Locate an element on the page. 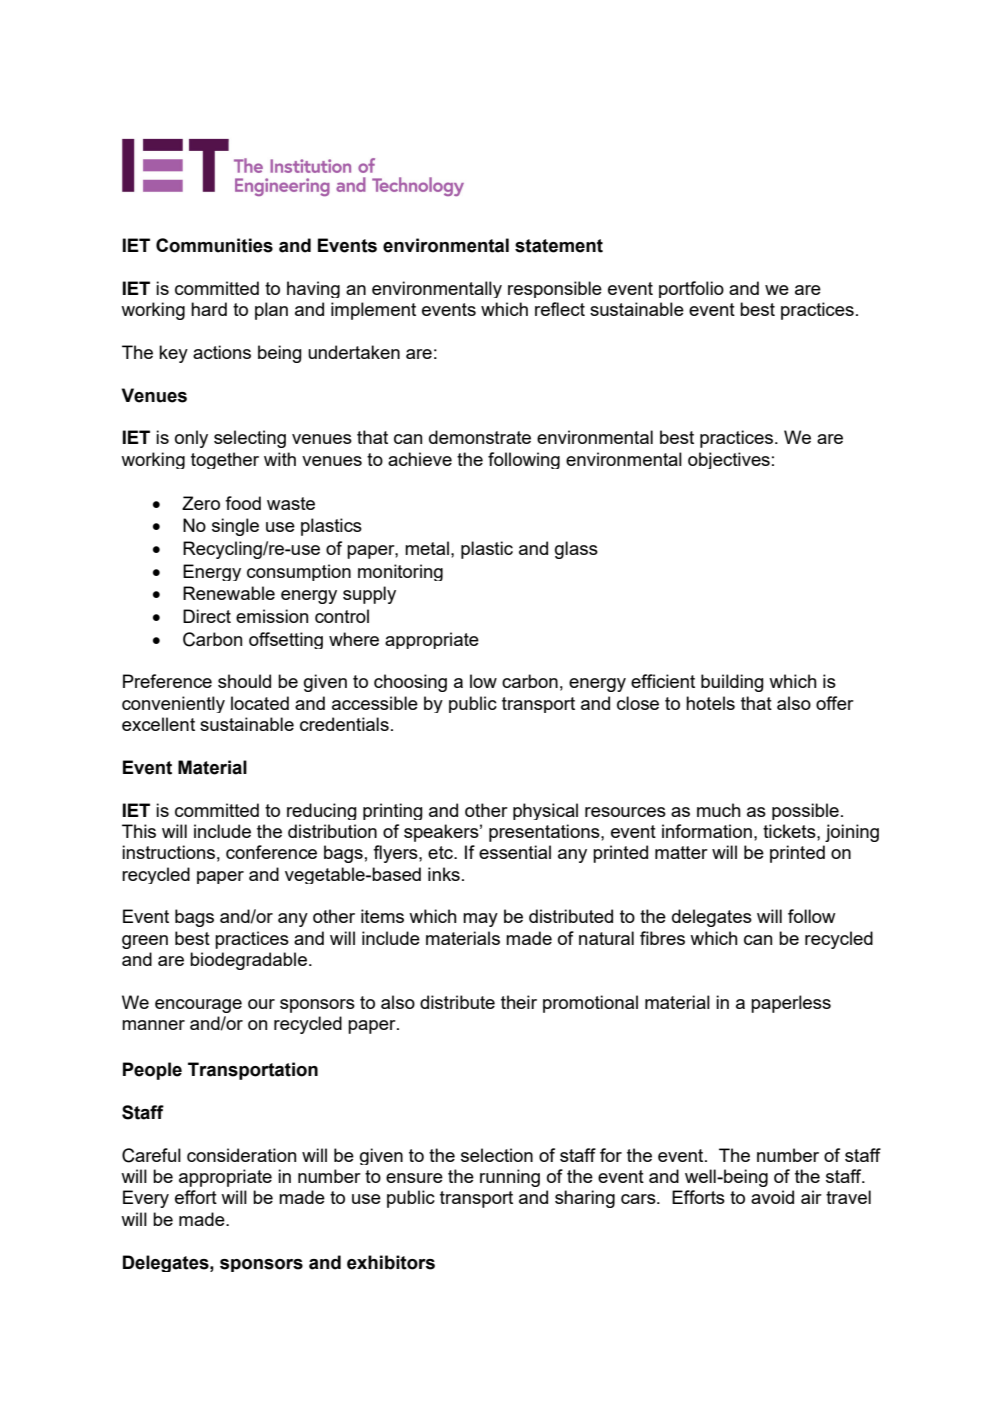 The width and height of the image is (1006, 1423). biodegradable is located at coordinates (248, 961).
